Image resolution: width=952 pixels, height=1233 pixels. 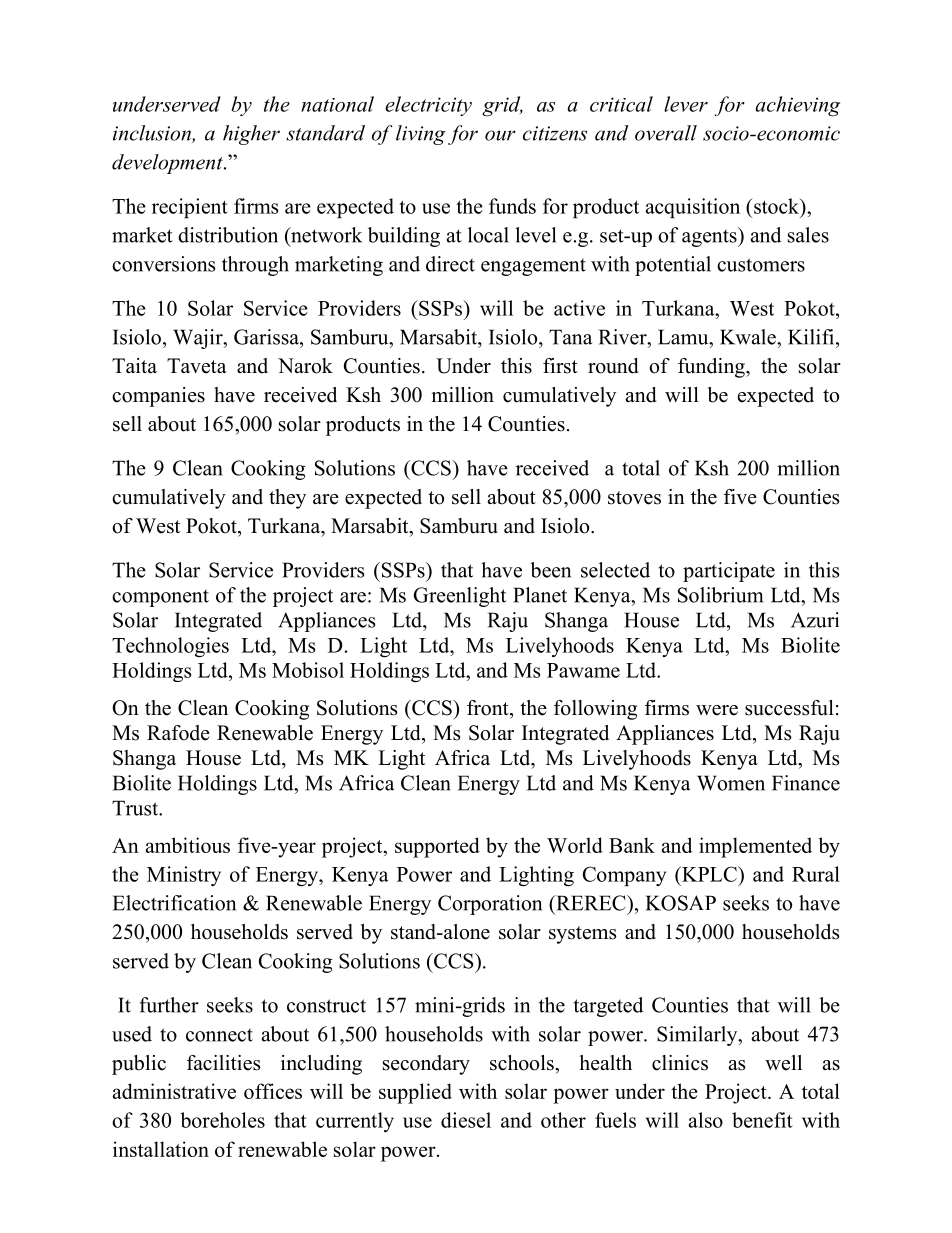 I want to click on been, so click(x=550, y=570).
